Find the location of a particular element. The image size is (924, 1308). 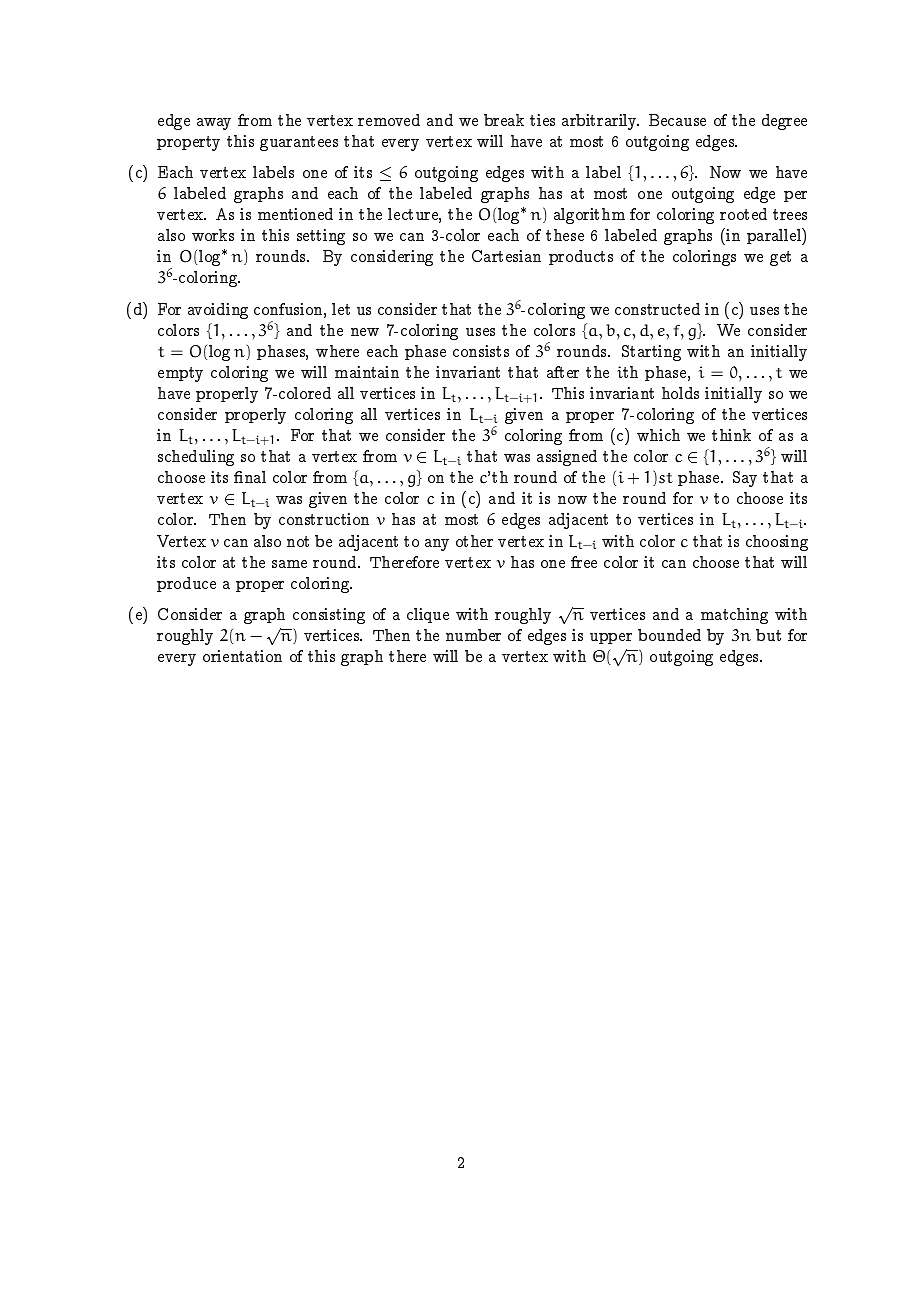

consists is located at coordinates (481, 351).
